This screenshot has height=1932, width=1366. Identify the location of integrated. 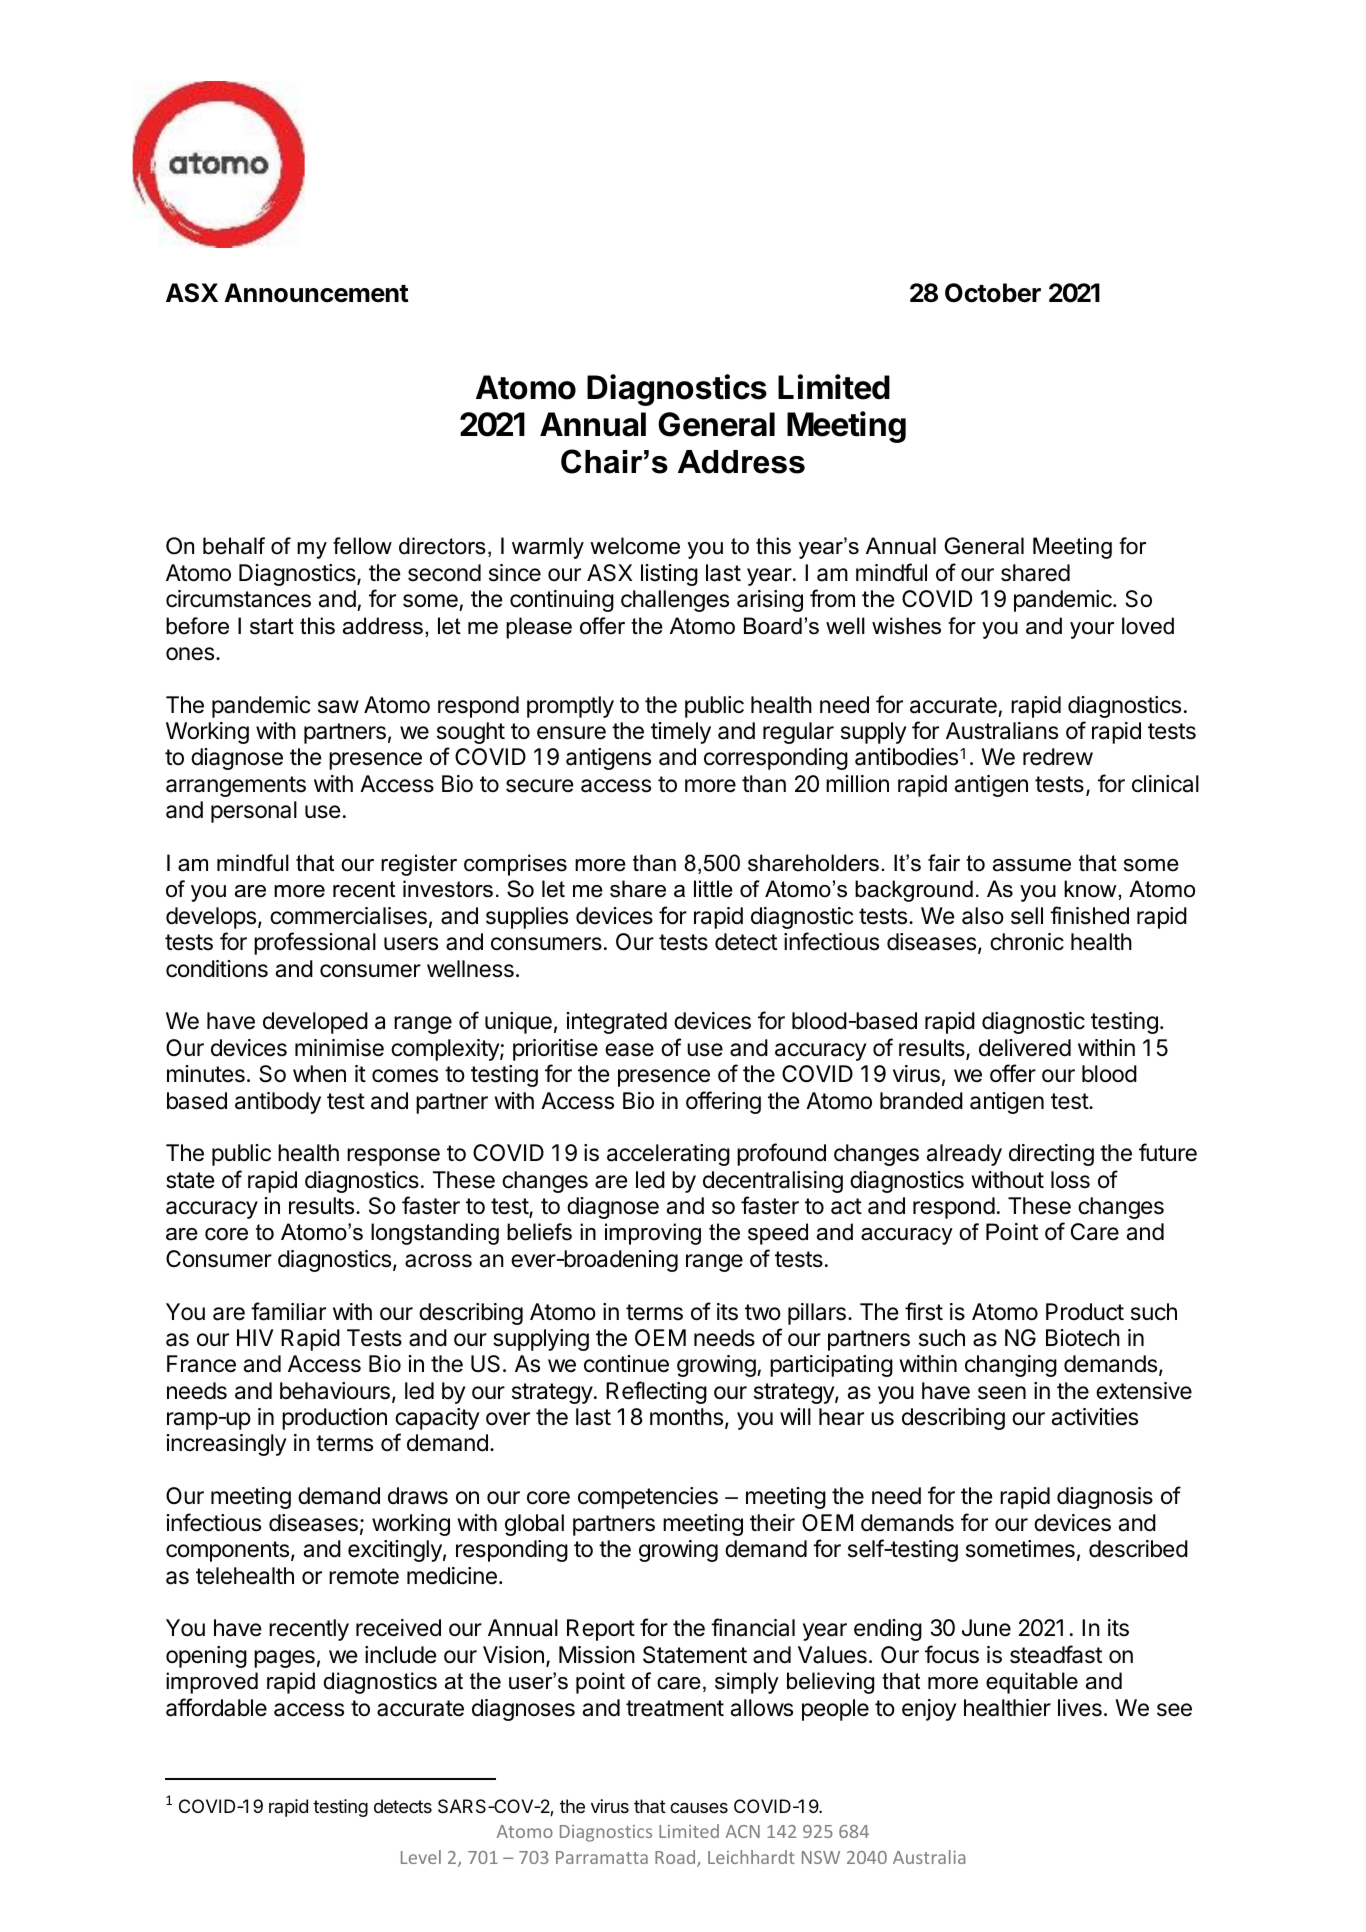
(616, 1023).
